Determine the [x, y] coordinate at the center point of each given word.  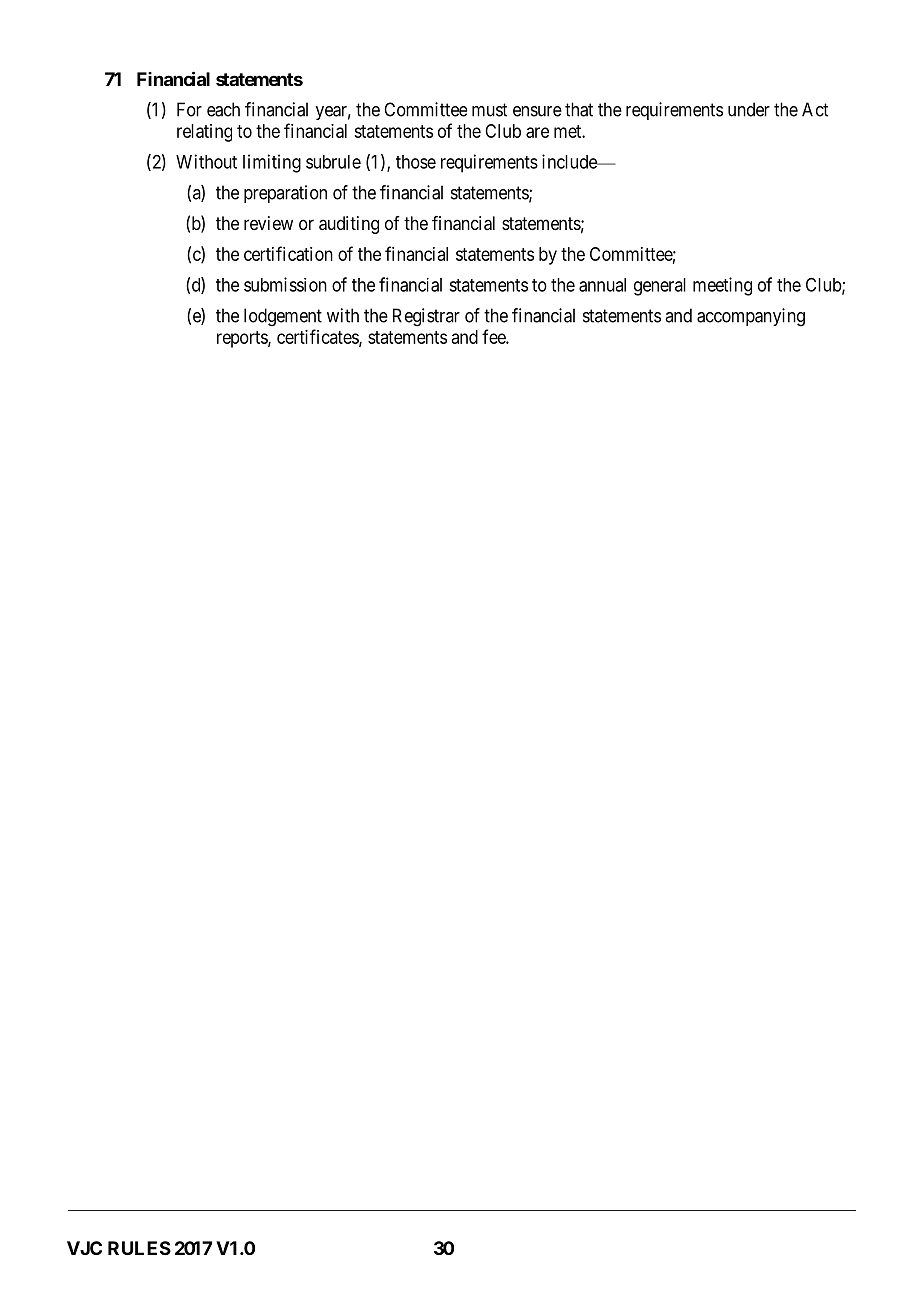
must [489, 110]
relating [204, 133]
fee [494, 336]
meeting [722, 286]
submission [285, 284]
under [749, 109]
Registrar [426, 317]
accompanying [751, 317]
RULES [139, 1248]
